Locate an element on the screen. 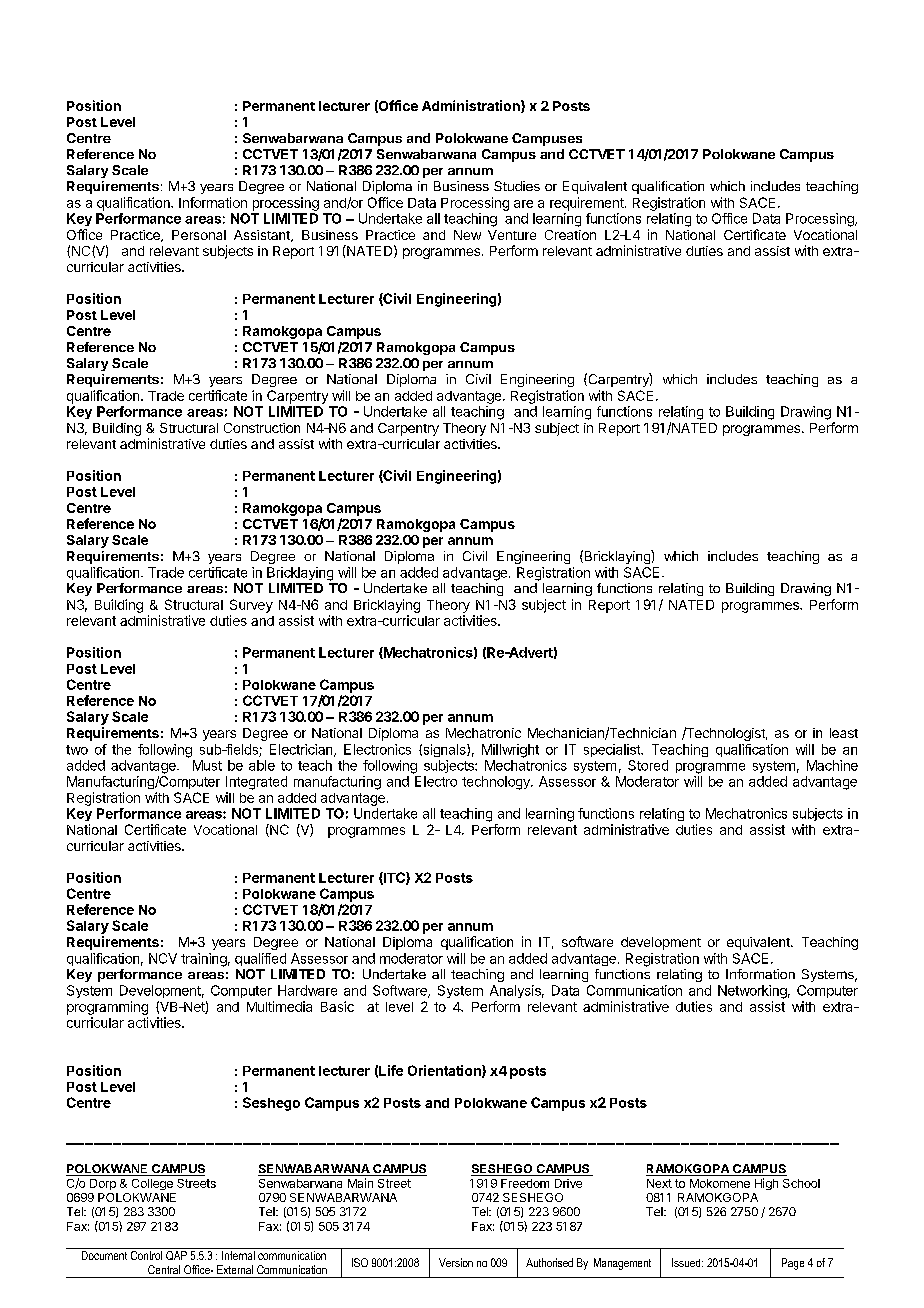 The width and height of the screenshot is (924, 1308). technology is located at coordinates (497, 783).
